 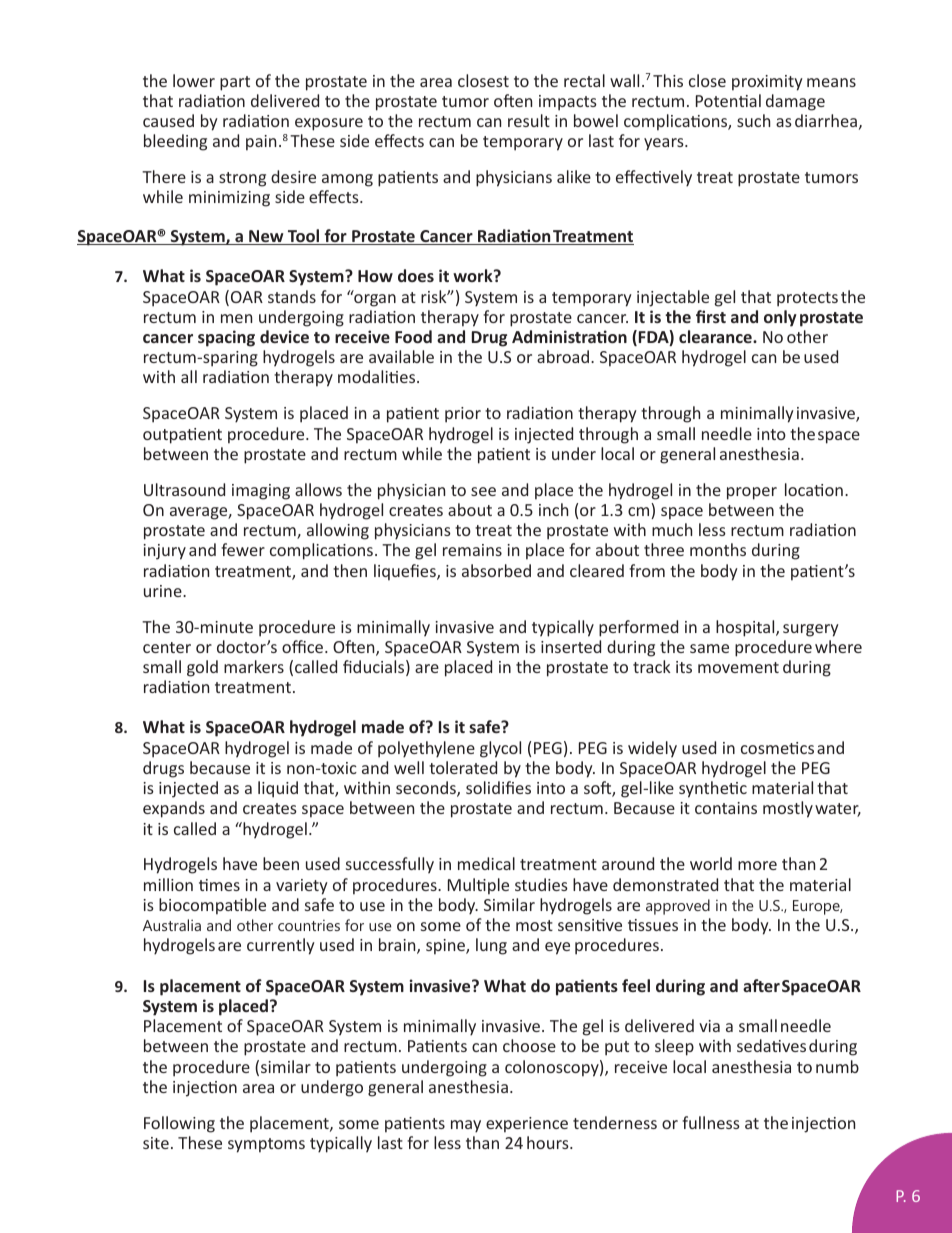 What do you see at coordinates (235, 83) in the document?
I see `part` at bounding box center [235, 83].
